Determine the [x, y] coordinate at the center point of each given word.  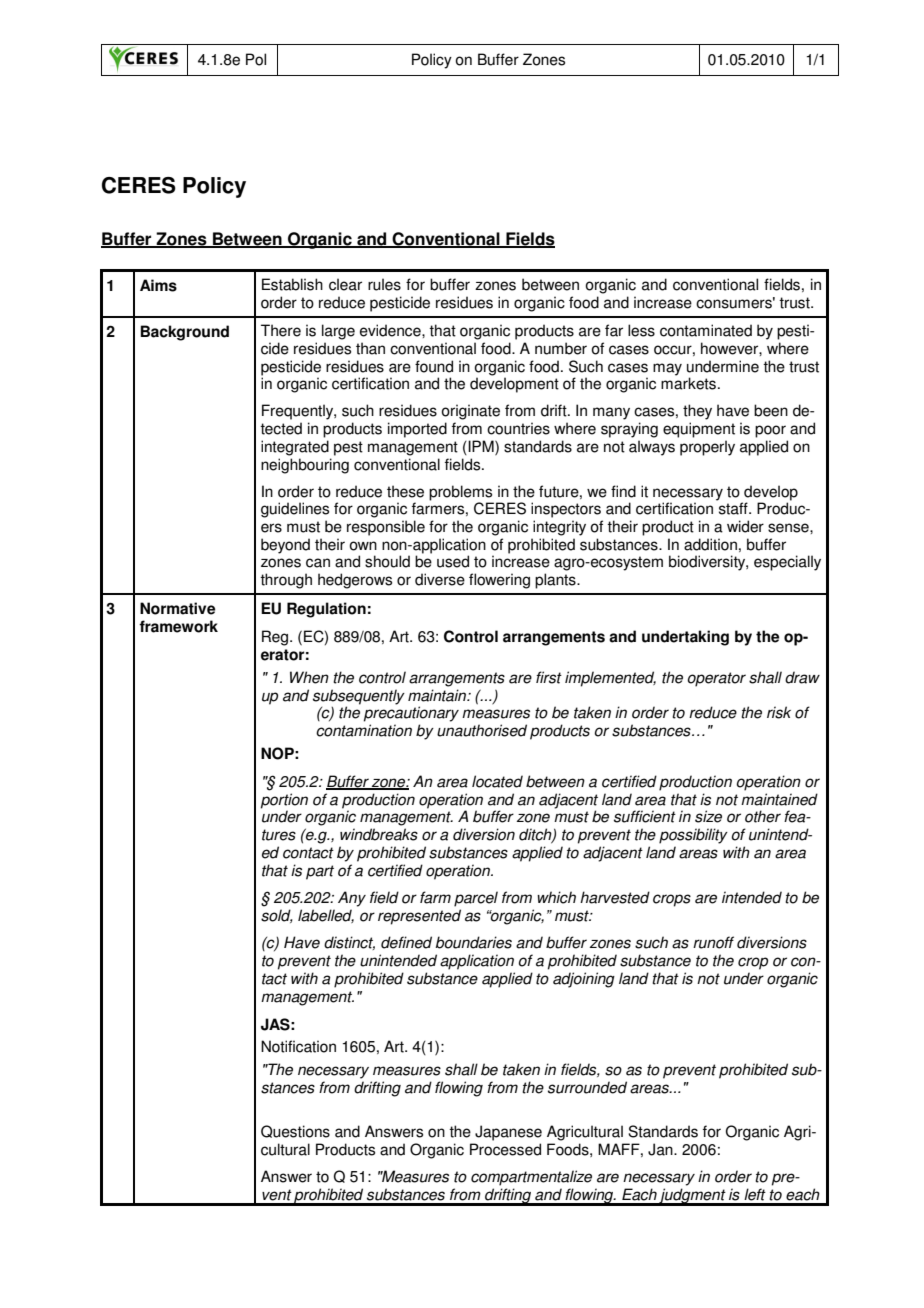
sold [277, 916]
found [434, 366]
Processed [505, 1149]
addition [710, 544]
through [286, 581]
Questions [295, 1131]
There [281, 330]
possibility [693, 836]
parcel [476, 899]
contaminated [706, 330]
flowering [499, 581]
